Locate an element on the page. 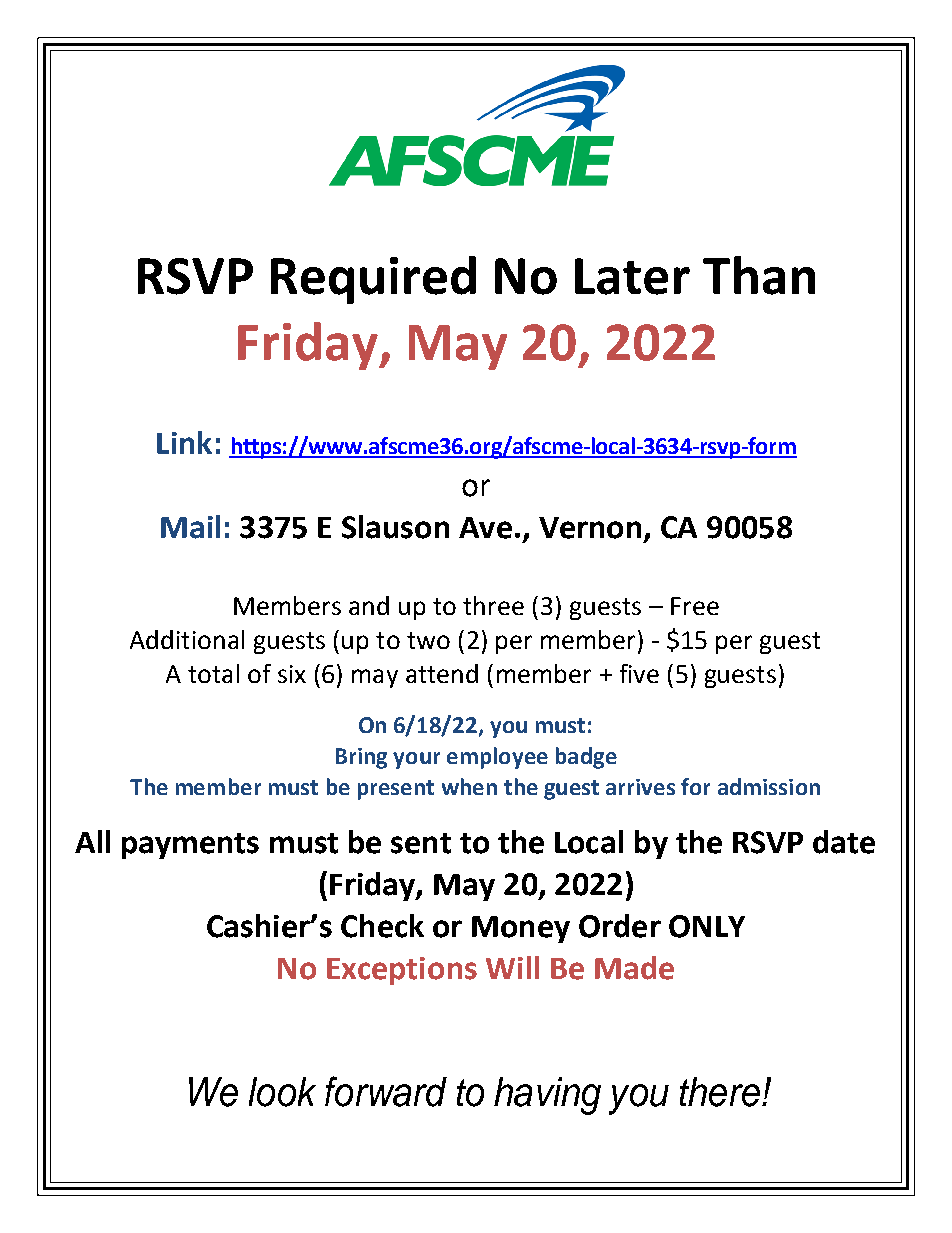 The height and width of the document is (1233, 952). Than is located at coordinates (759, 275).
